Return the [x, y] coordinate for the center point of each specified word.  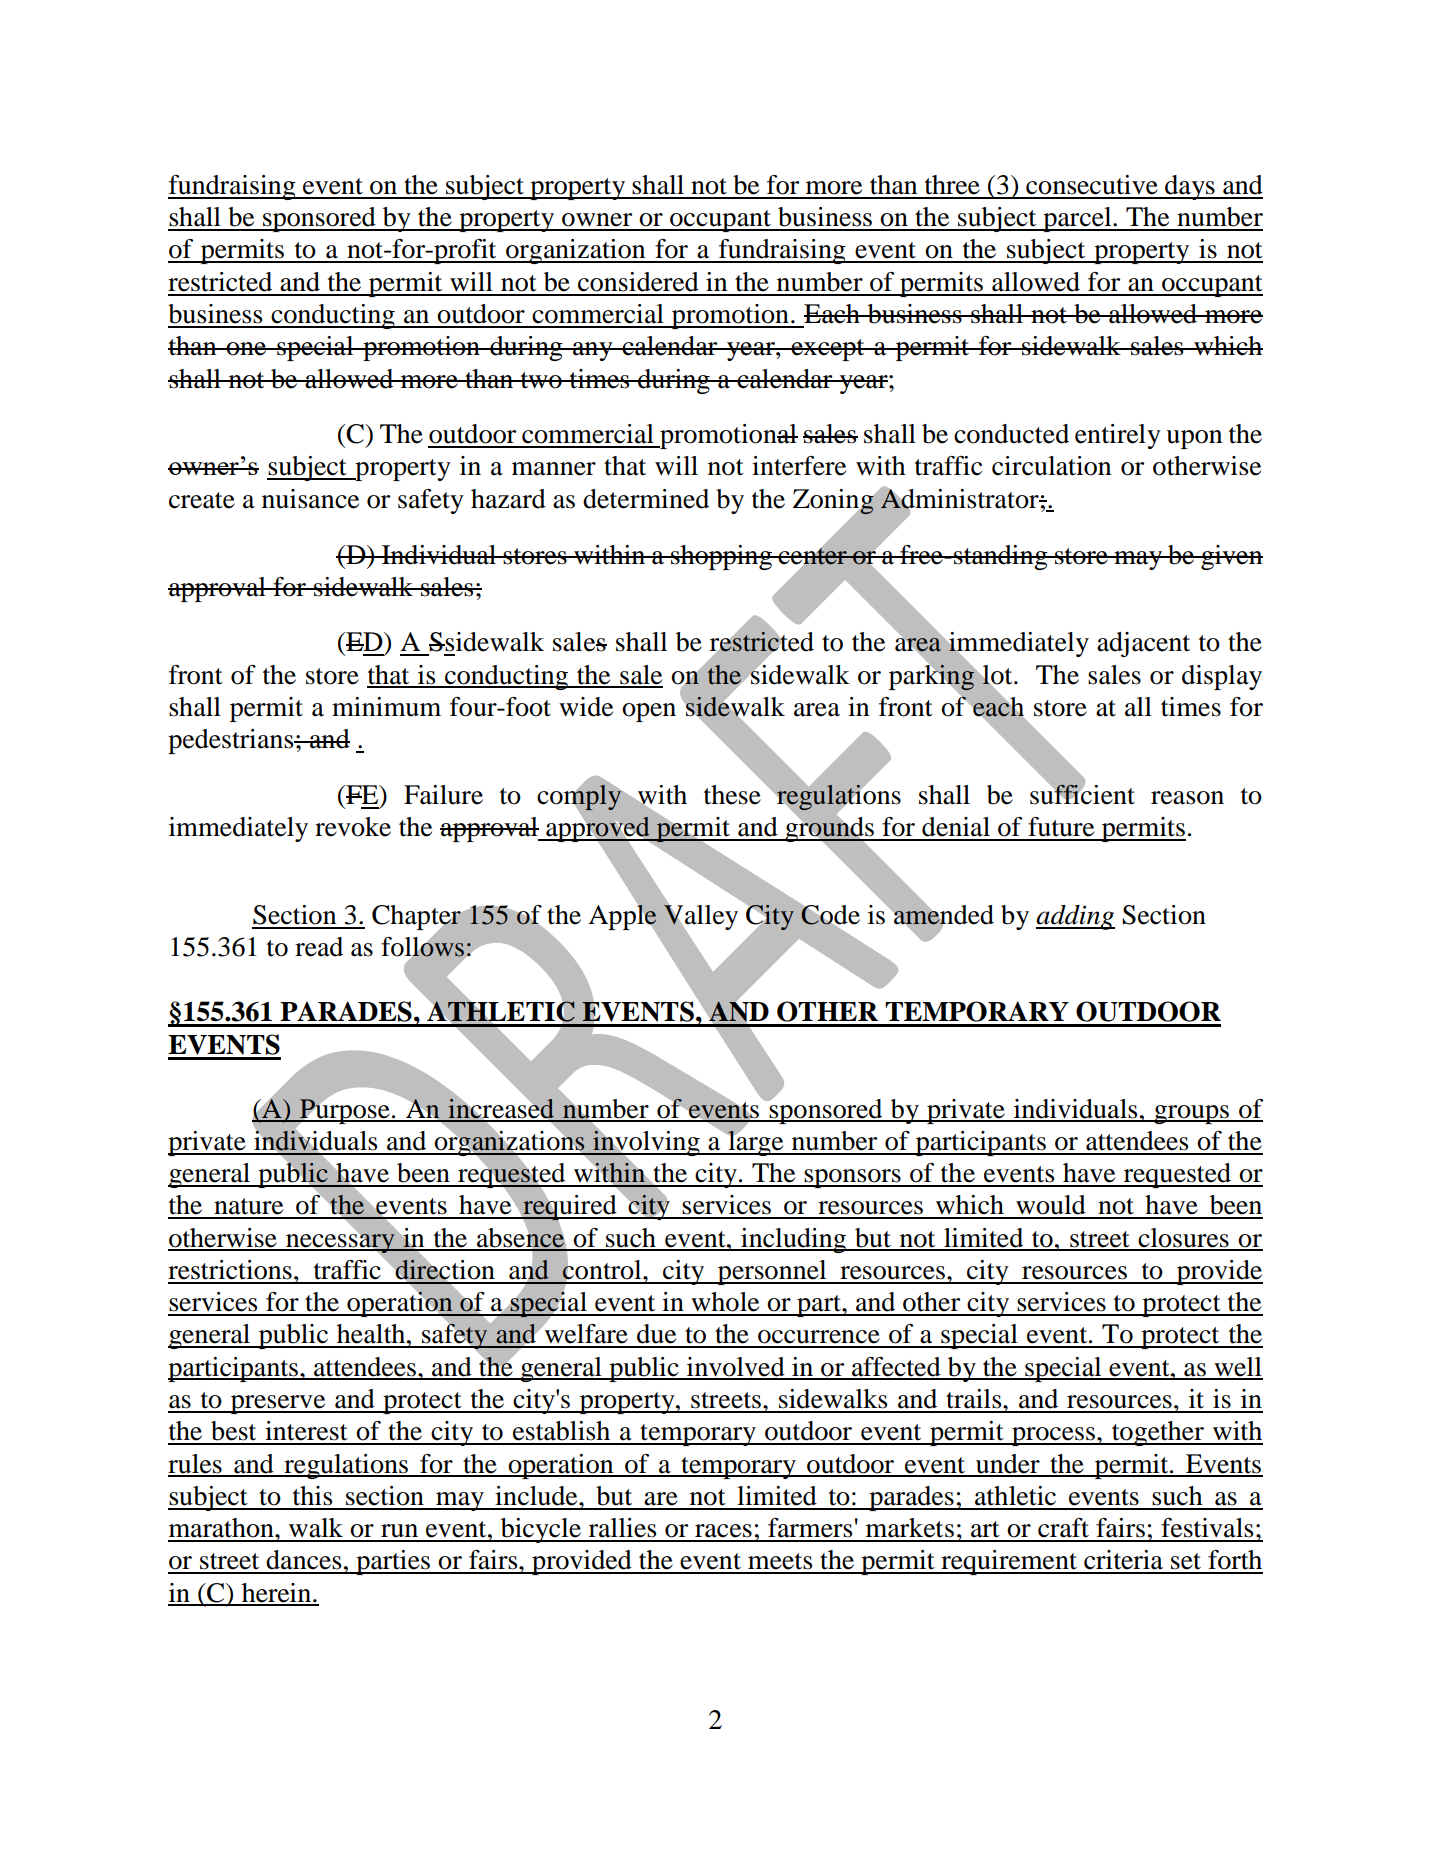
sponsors [852, 1178]
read [319, 947]
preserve [278, 1404]
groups [1191, 1114]
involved [736, 1368]
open [649, 712]
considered [638, 282]
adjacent [1143, 644]
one [247, 349]
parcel [1077, 219]
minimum [386, 707]
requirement [1009, 1562]
